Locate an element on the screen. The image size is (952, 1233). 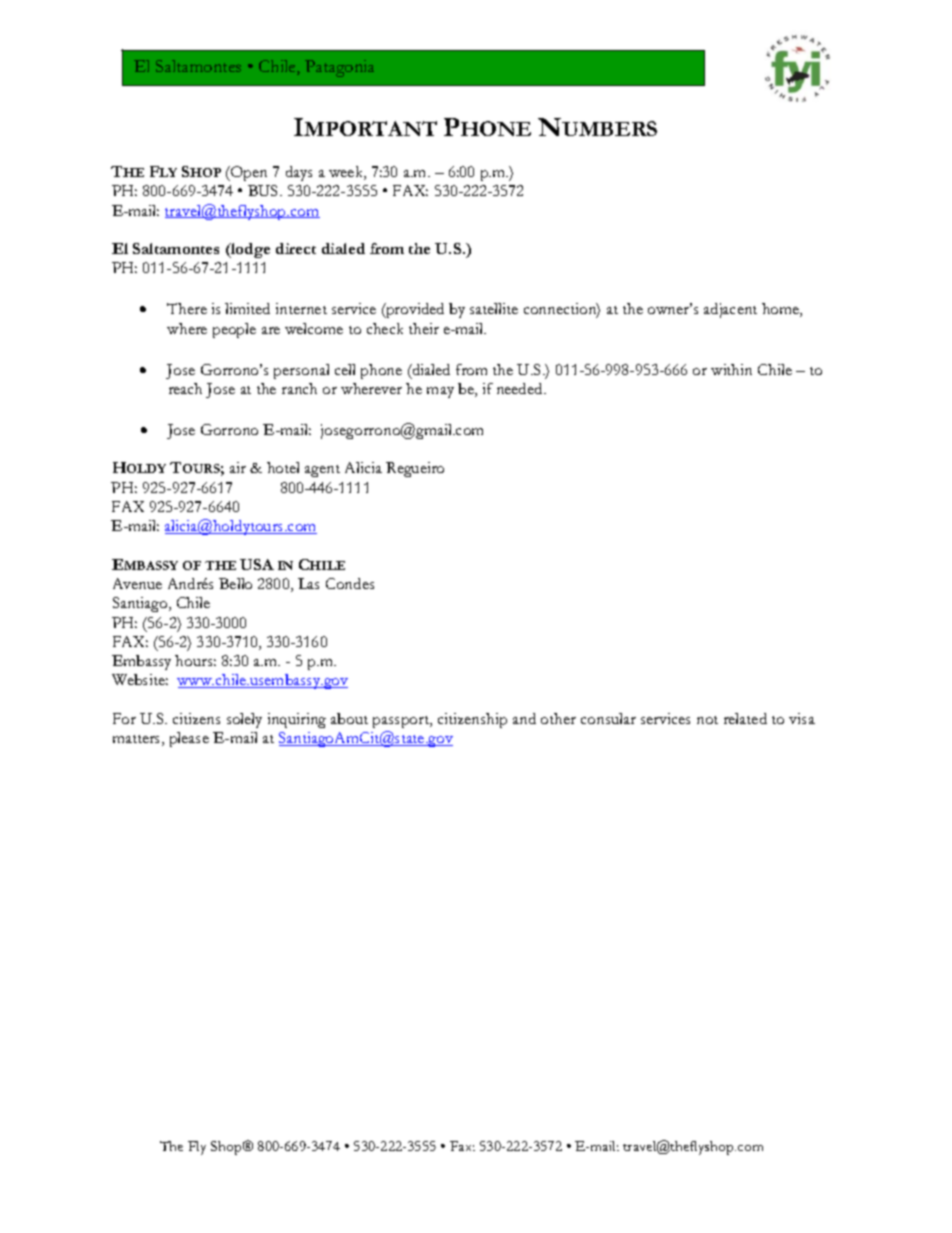
other is located at coordinates (558, 718).
